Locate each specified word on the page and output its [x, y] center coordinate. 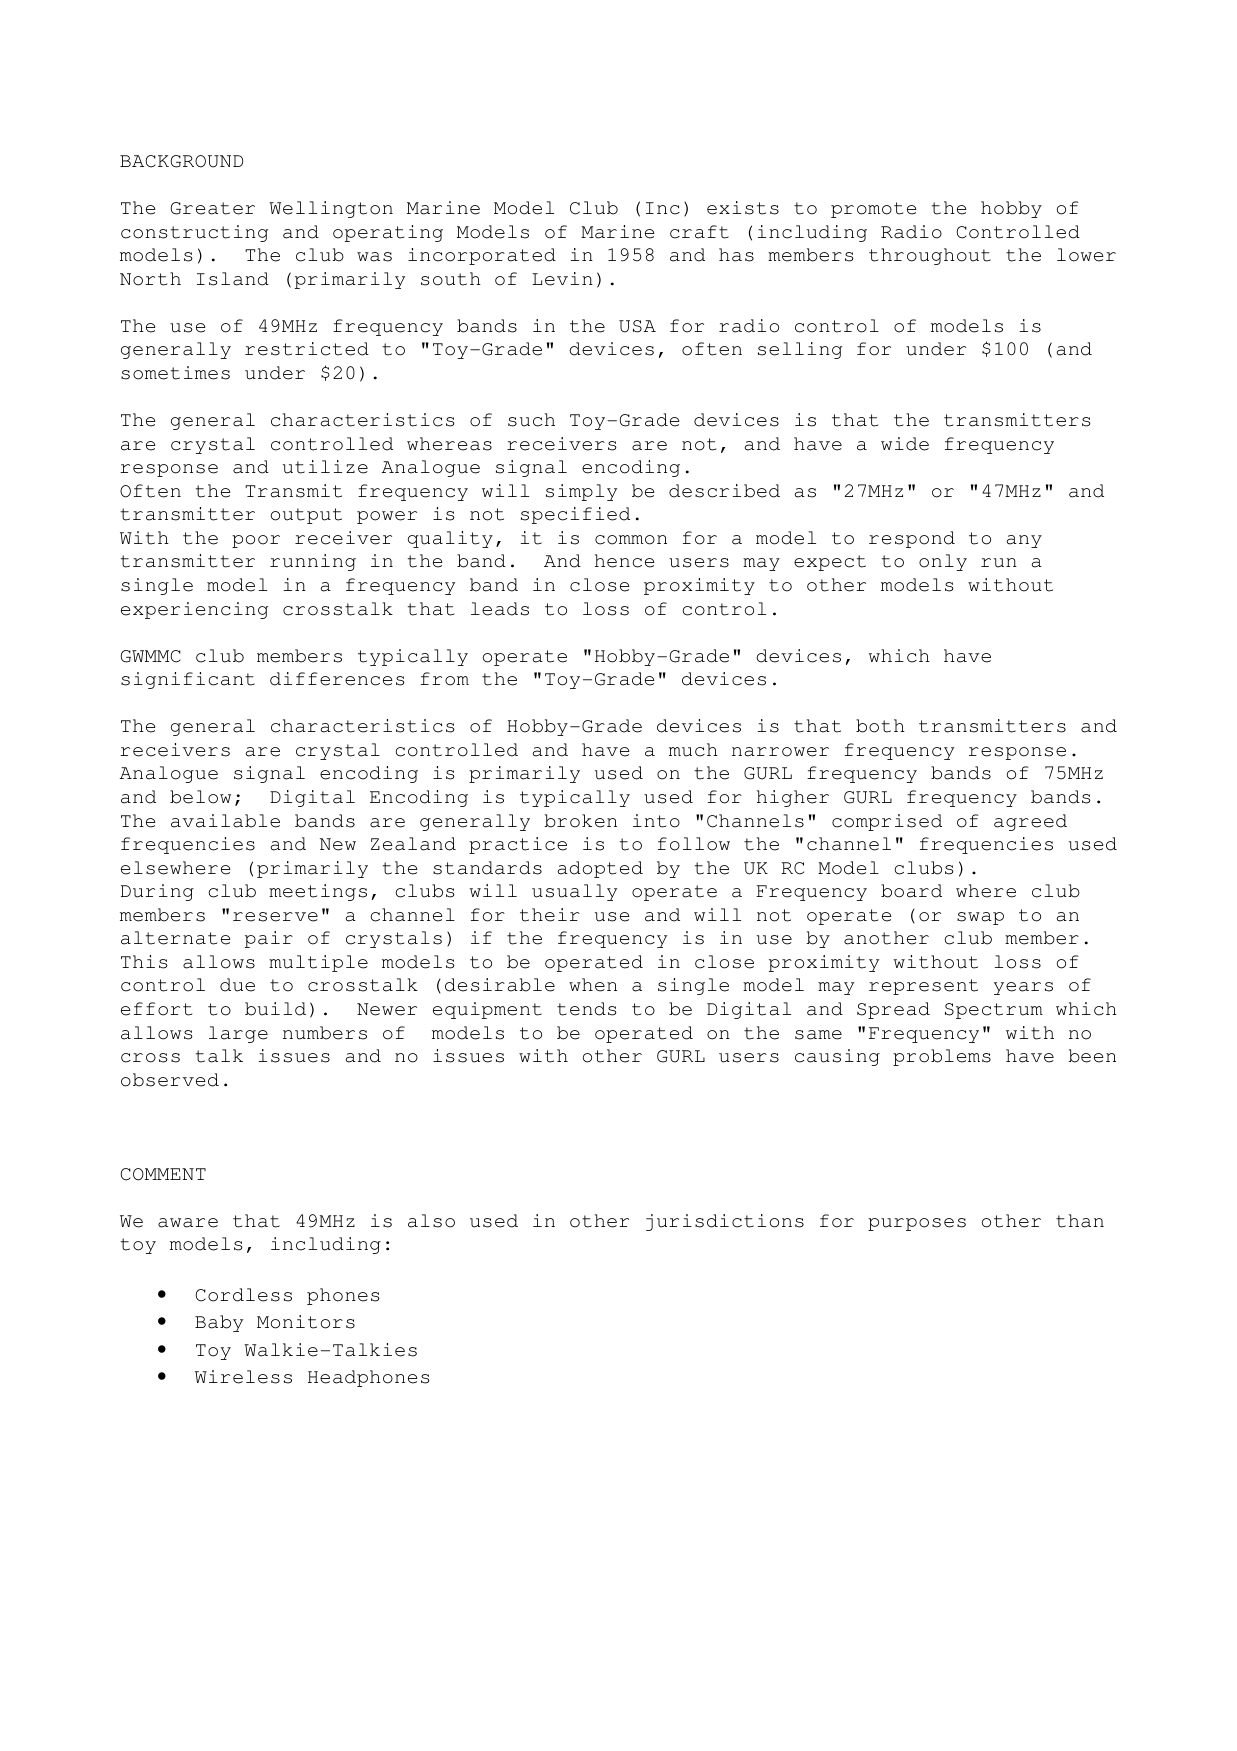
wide [905, 444]
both [880, 726]
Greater [213, 208]
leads [500, 609]
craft [699, 232]
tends [587, 1009]
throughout [930, 256]
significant [188, 680]
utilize [325, 467]
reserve [275, 917]
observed [170, 1080]
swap [980, 918]
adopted [600, 869]
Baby [219, 1323]
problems [942, 1057]
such [531, 420]
